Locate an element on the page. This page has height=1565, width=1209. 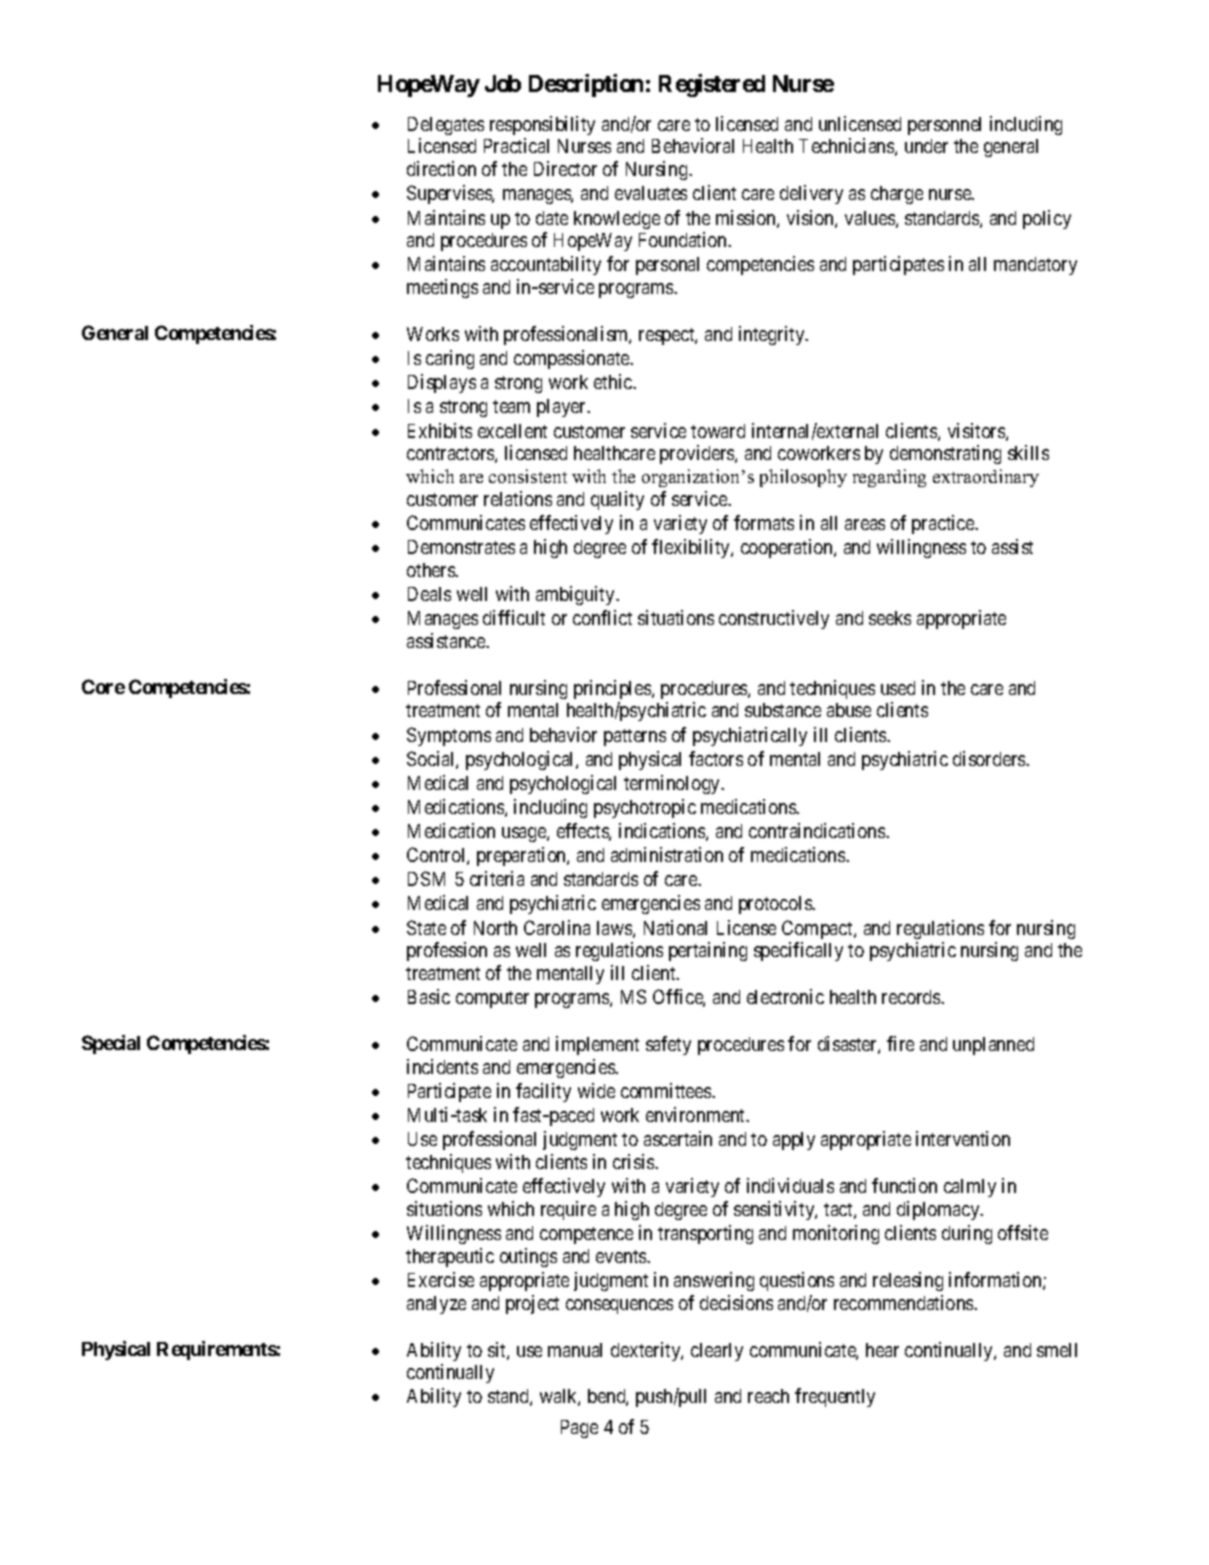
patterns is located at coordinates (635, 737).
